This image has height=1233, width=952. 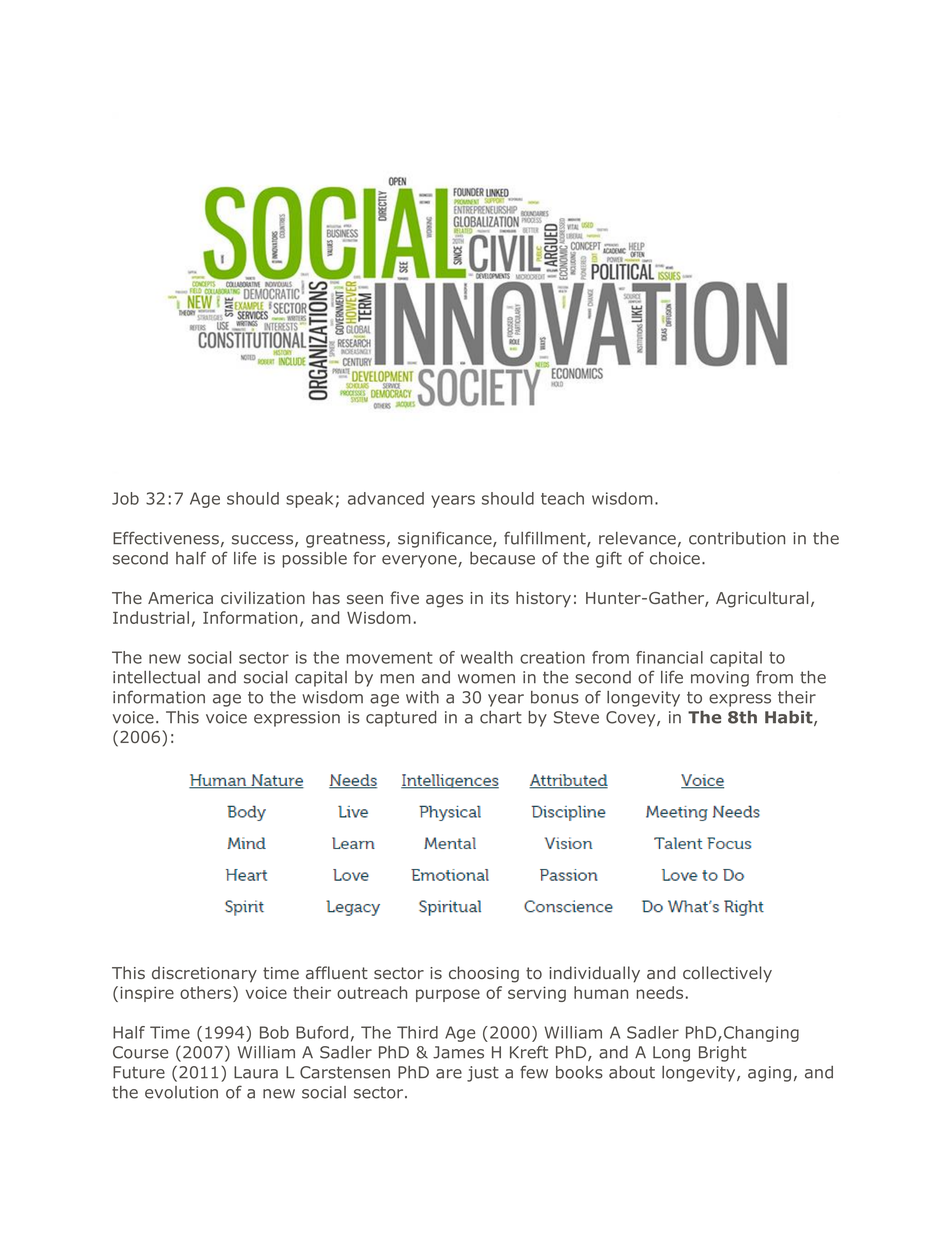 I want to click on Effectiveness, so click(x=166, y=538).
